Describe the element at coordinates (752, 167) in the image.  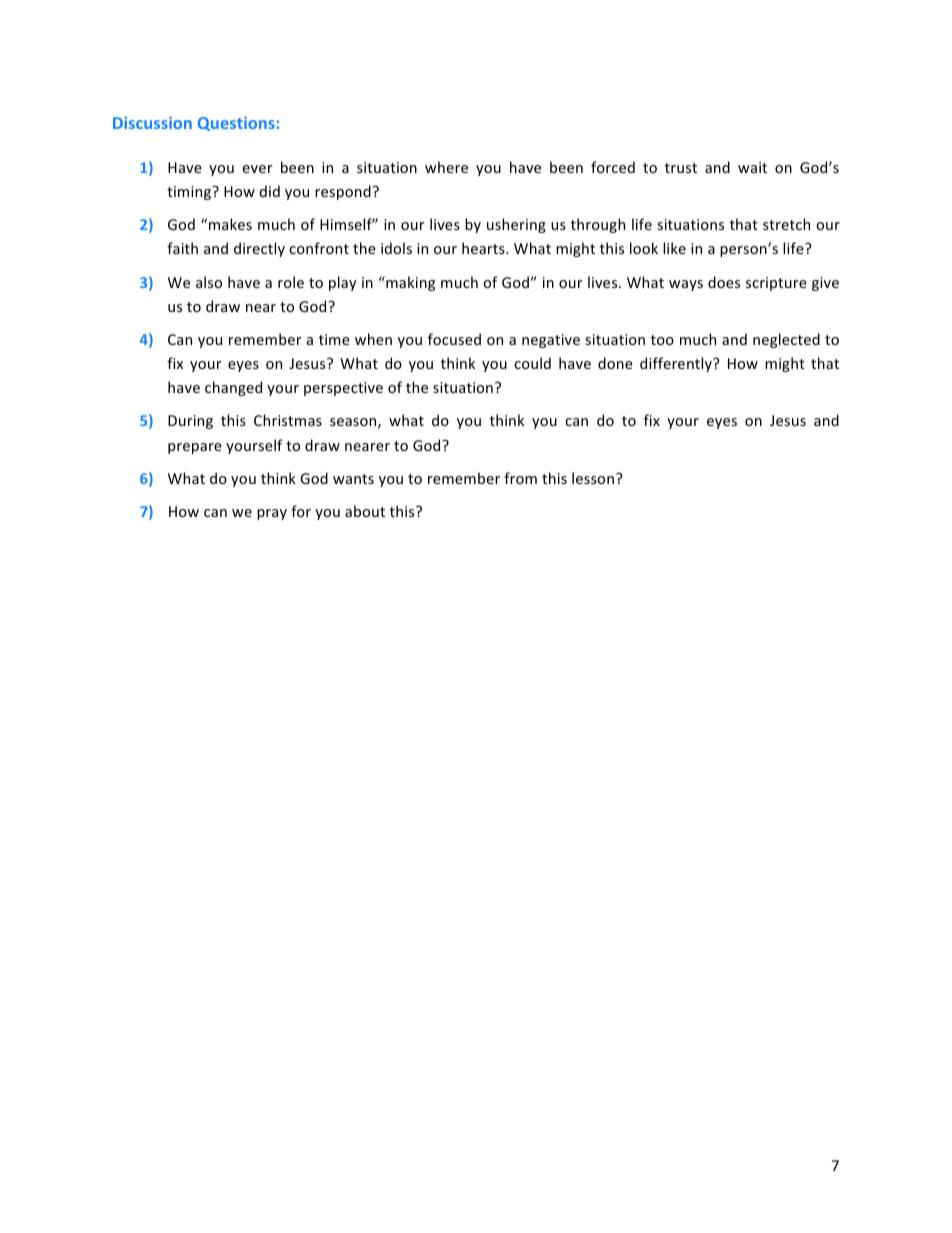
I see `wait` at that location.
